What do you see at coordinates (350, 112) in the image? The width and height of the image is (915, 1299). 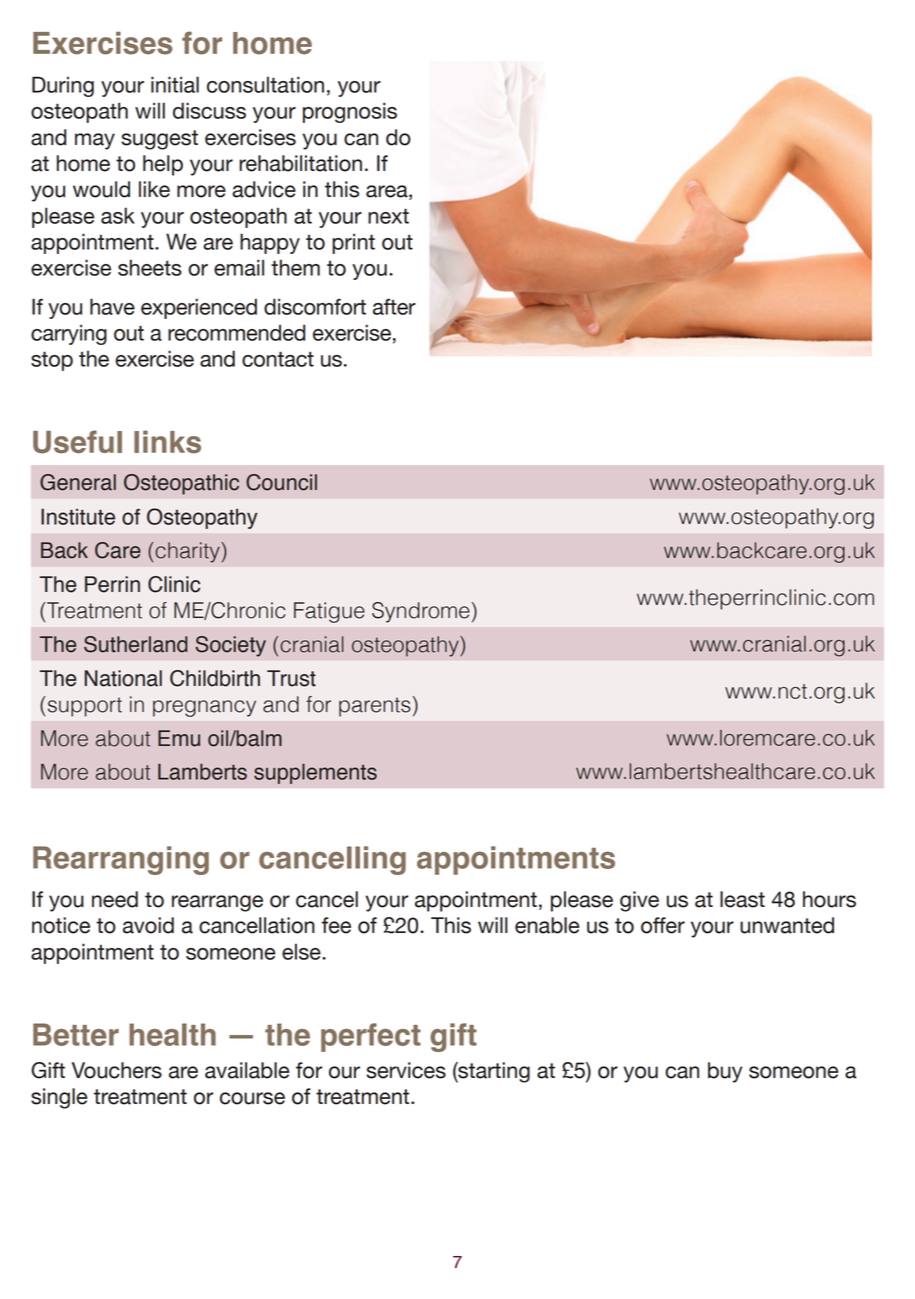 I see `prognosis` at bounding box center [350, 112].
